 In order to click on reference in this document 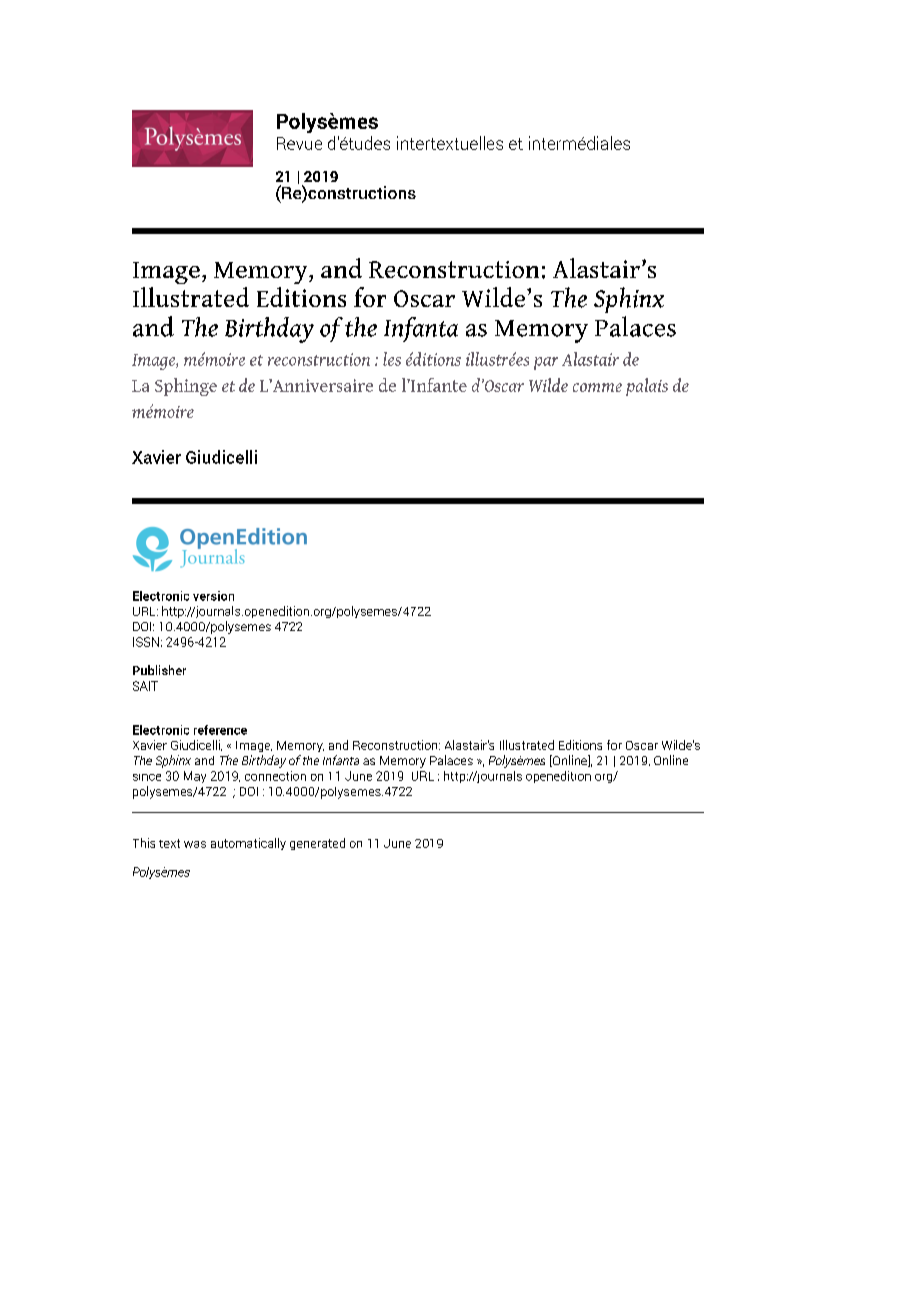, I will do `click(220, 730)`.
